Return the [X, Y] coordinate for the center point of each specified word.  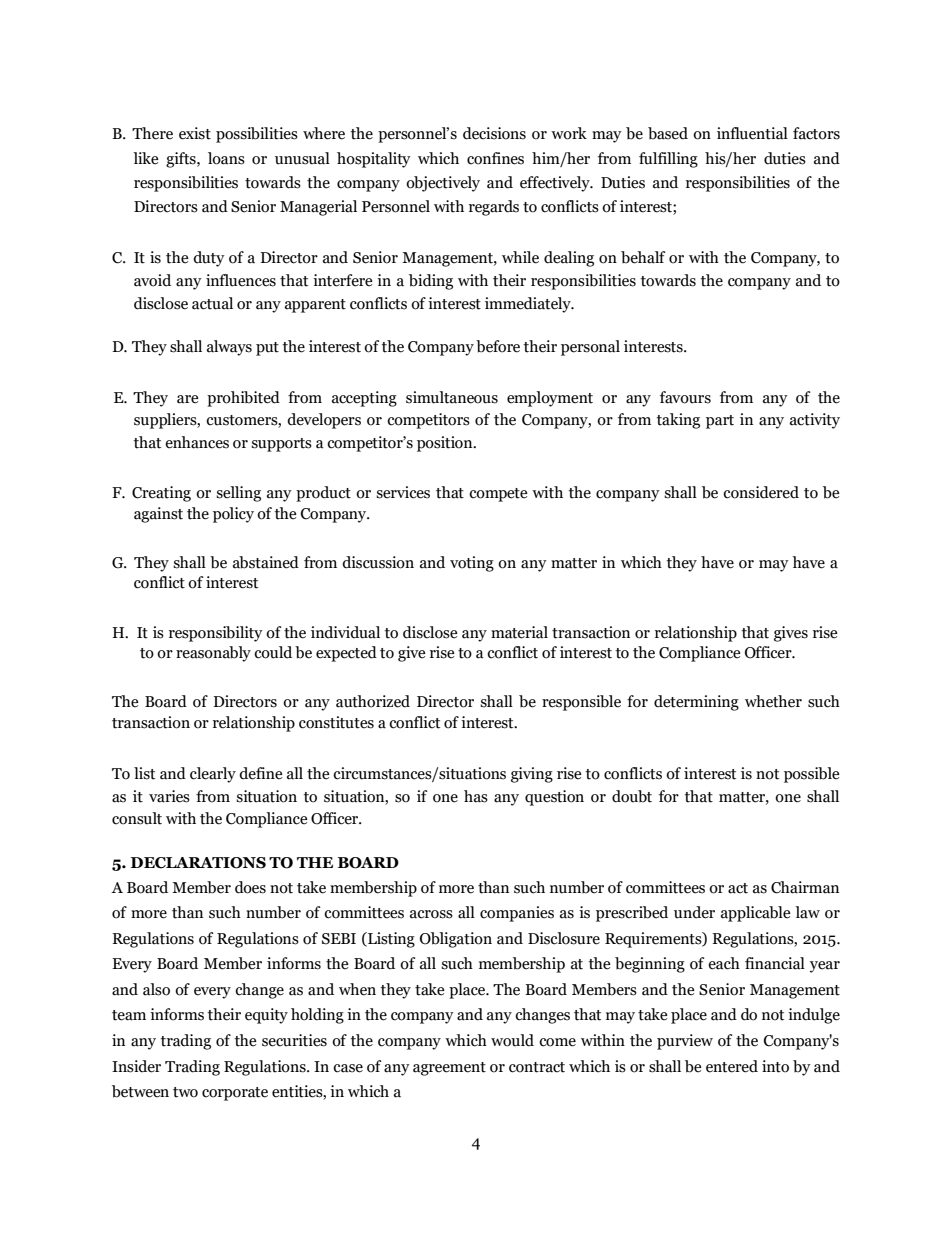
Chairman [805, 887]
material [519, 632]
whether [773, 701]
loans [226, 158]
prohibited [243, 399]
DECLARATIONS [198, 863]
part [720, 422]
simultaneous [452, 397]
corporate [235, 1094]
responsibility [216, 634]
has [476, 796]
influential [752, 133]
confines [495, 158]
